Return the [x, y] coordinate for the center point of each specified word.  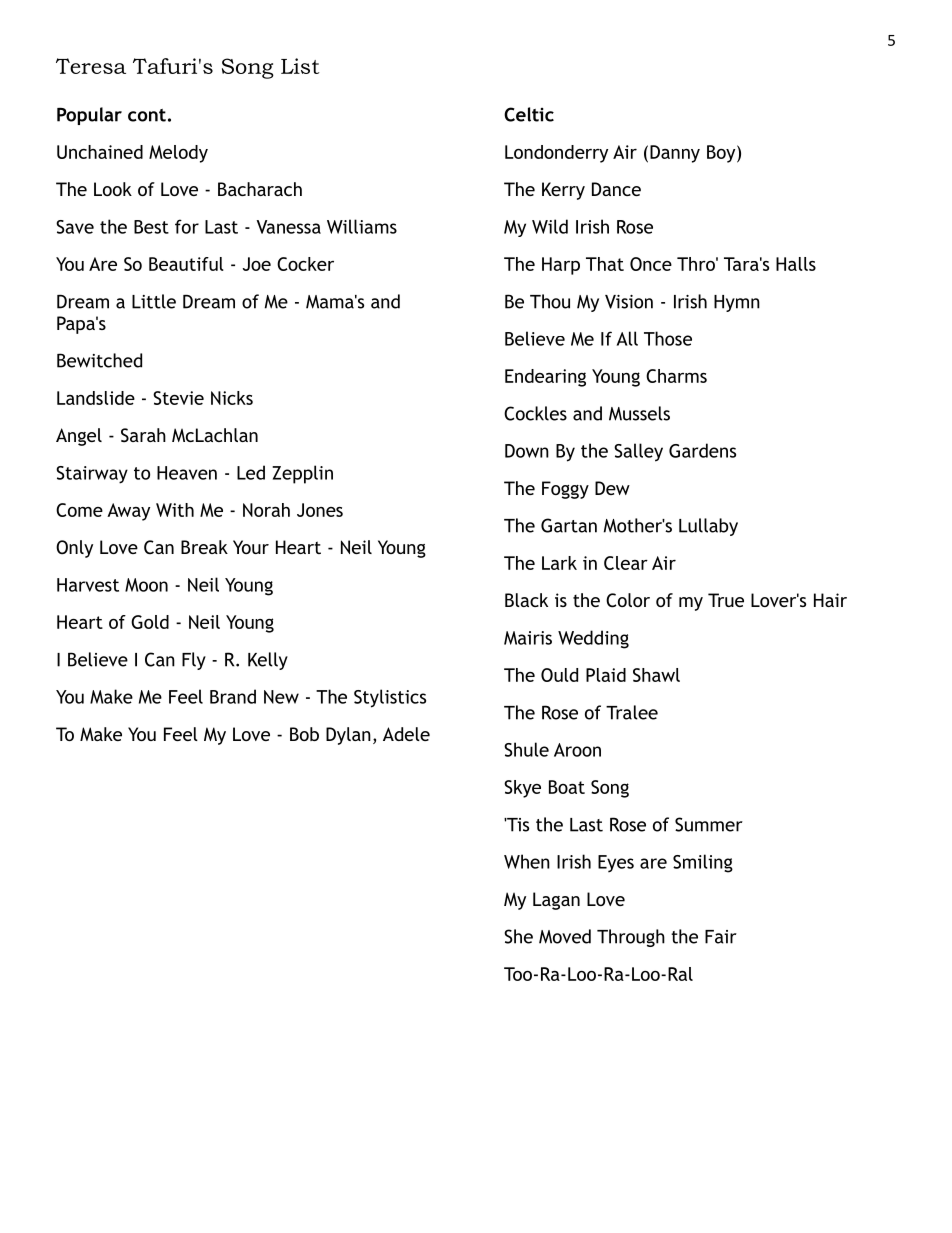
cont [147, 115]
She [518, 936]
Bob [304, 734]
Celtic [529, 114]
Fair [721, 937]
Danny [675, 154]
